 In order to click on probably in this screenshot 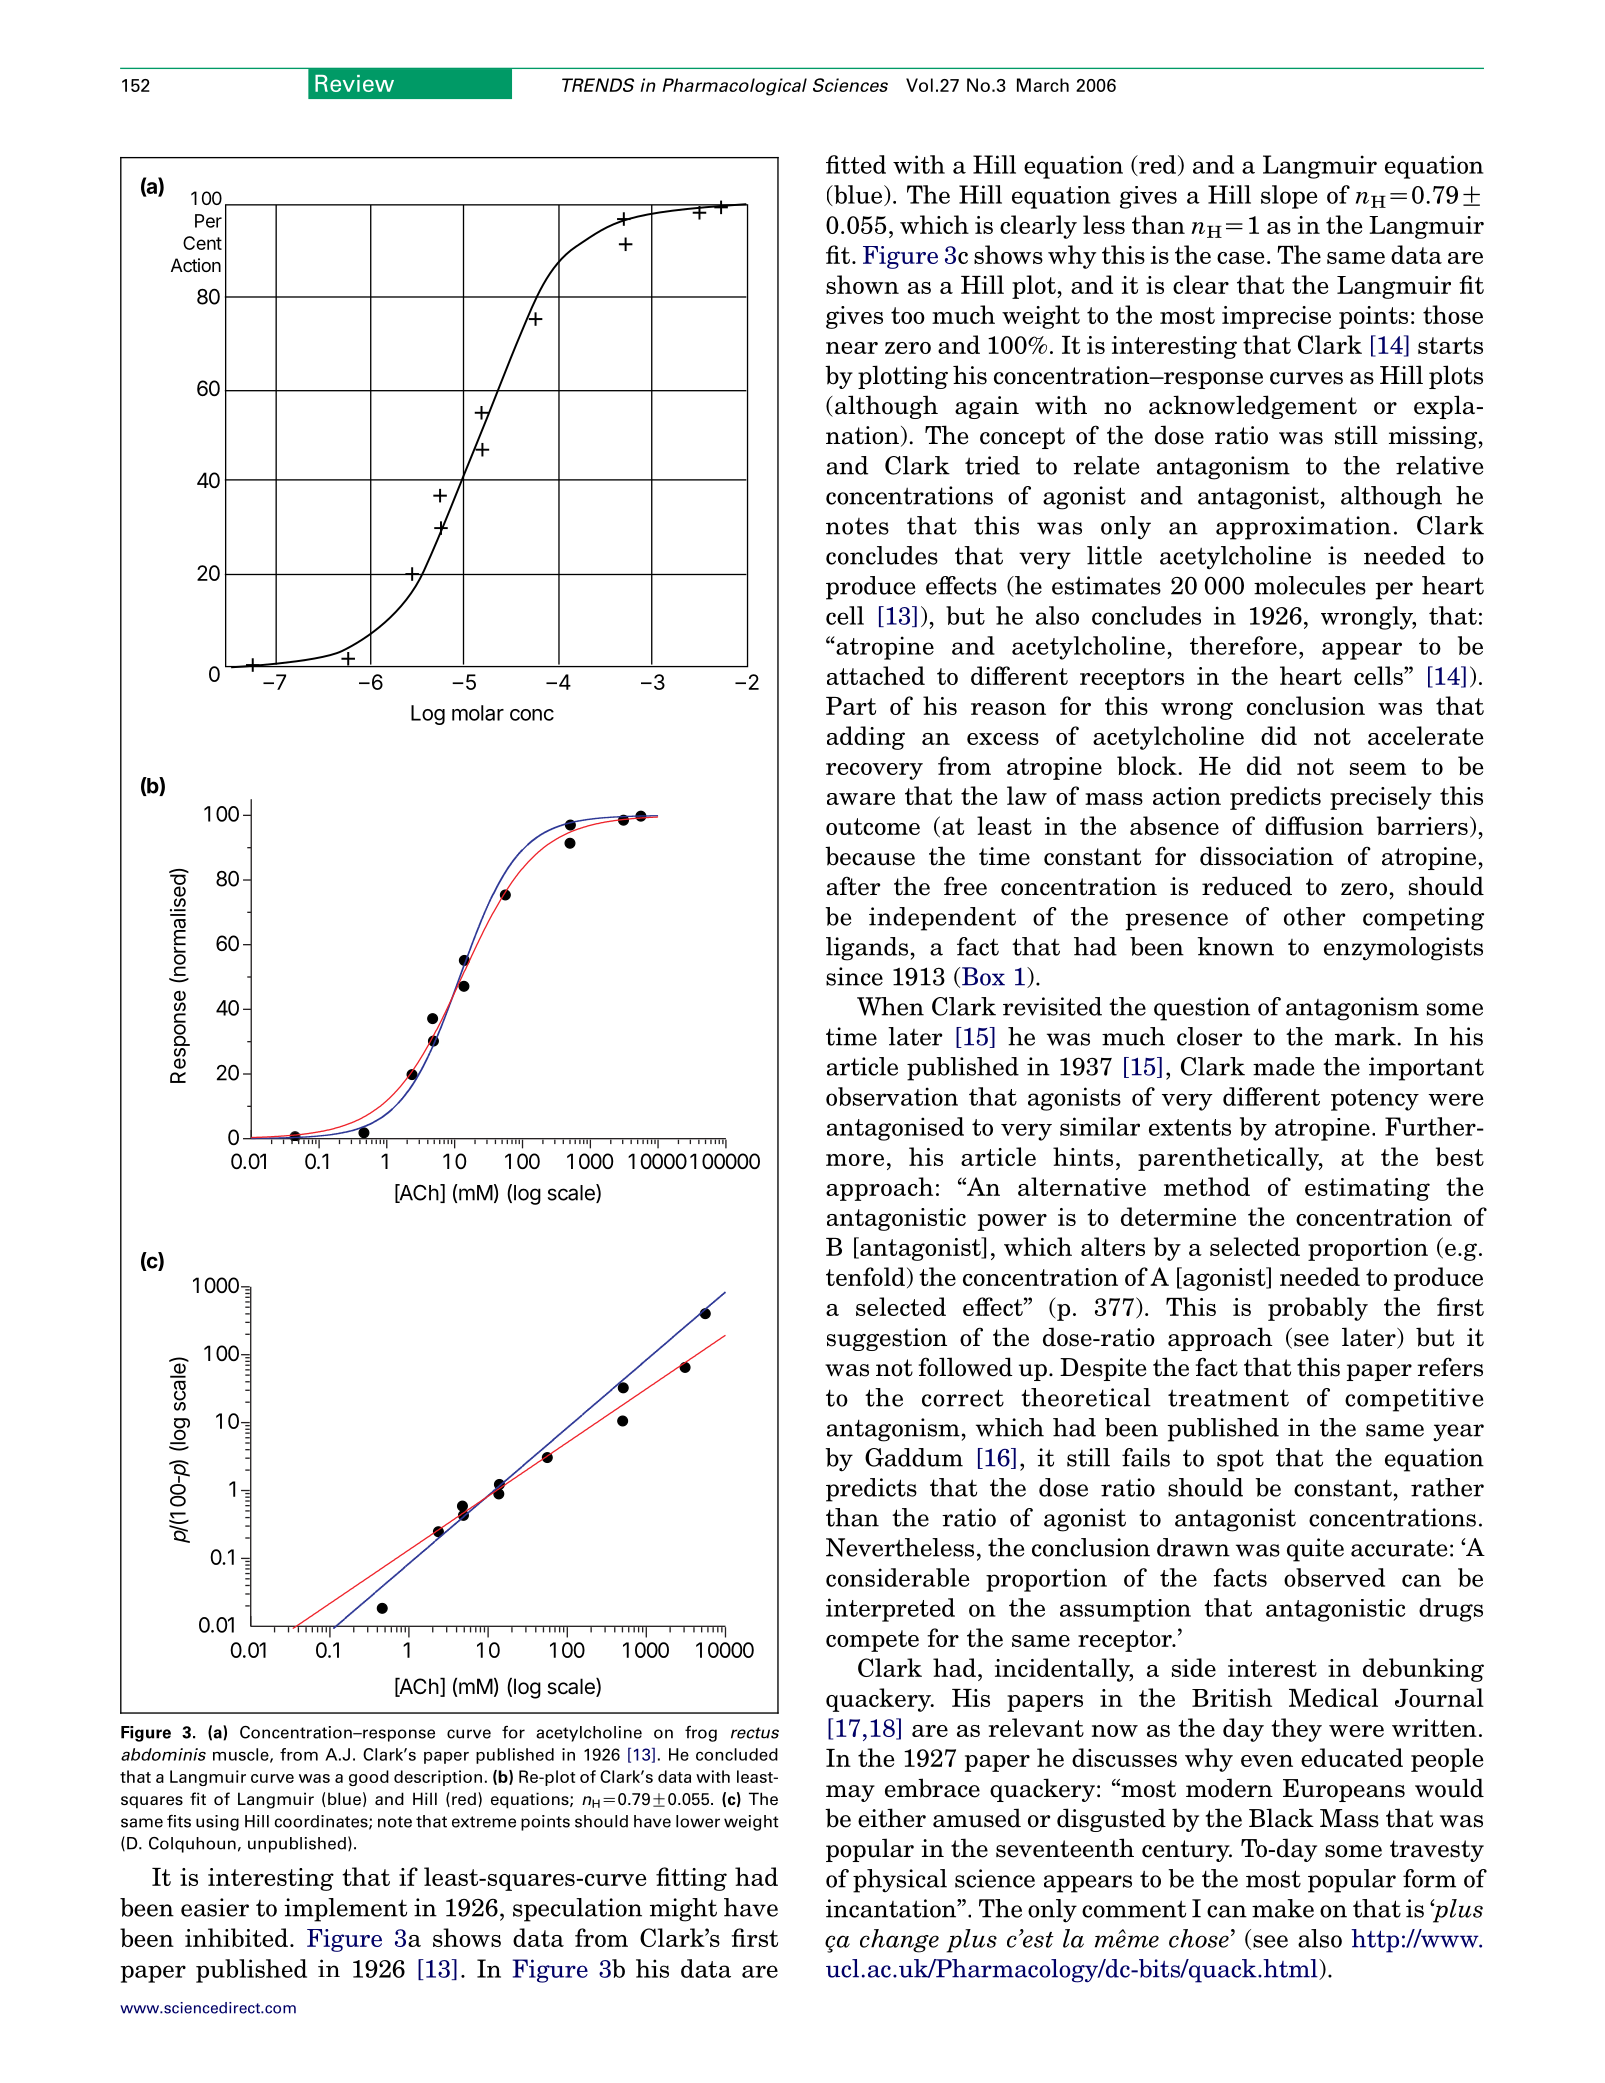, I will do `click(1318, 1309)`.
